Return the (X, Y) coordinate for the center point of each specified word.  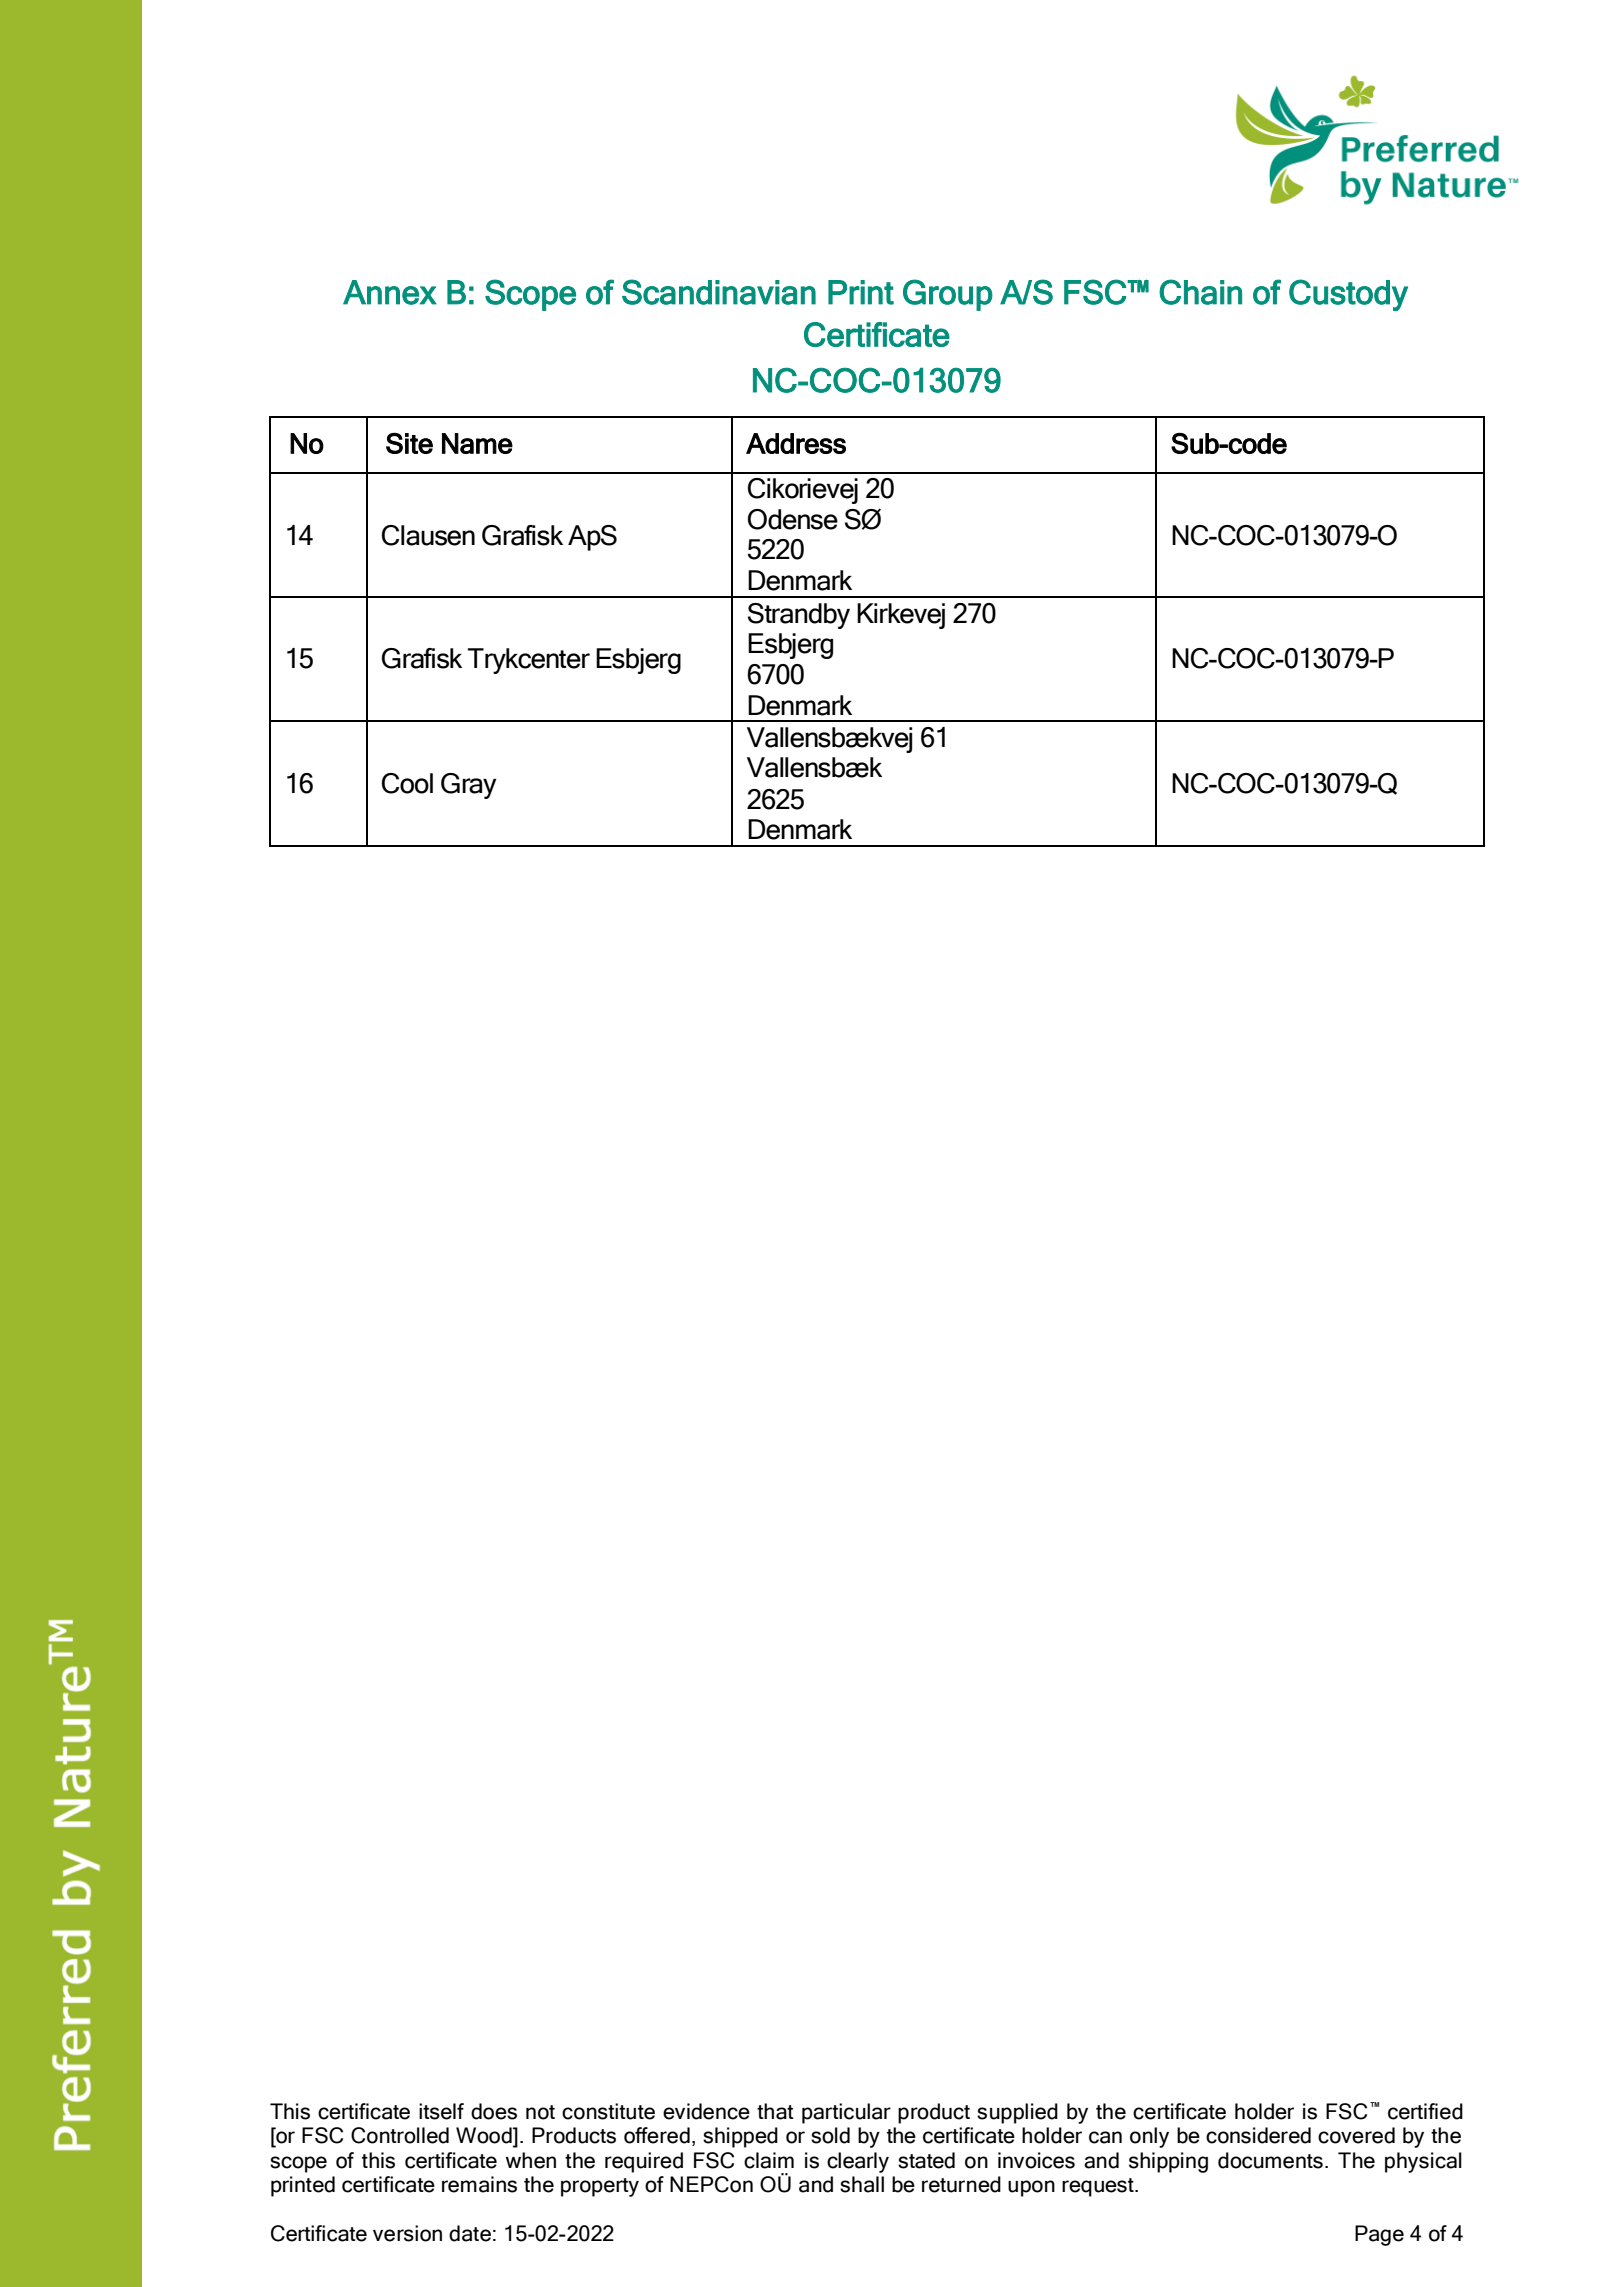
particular (846, 2113)
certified (1425, 2111)
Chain (1200, 292)
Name (477, 443)
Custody (1348, 295)
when (531, 2160)
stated (926, 2160)
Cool (407, 783)
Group (948, 295)
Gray (469, 786)
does (494, 2111)
